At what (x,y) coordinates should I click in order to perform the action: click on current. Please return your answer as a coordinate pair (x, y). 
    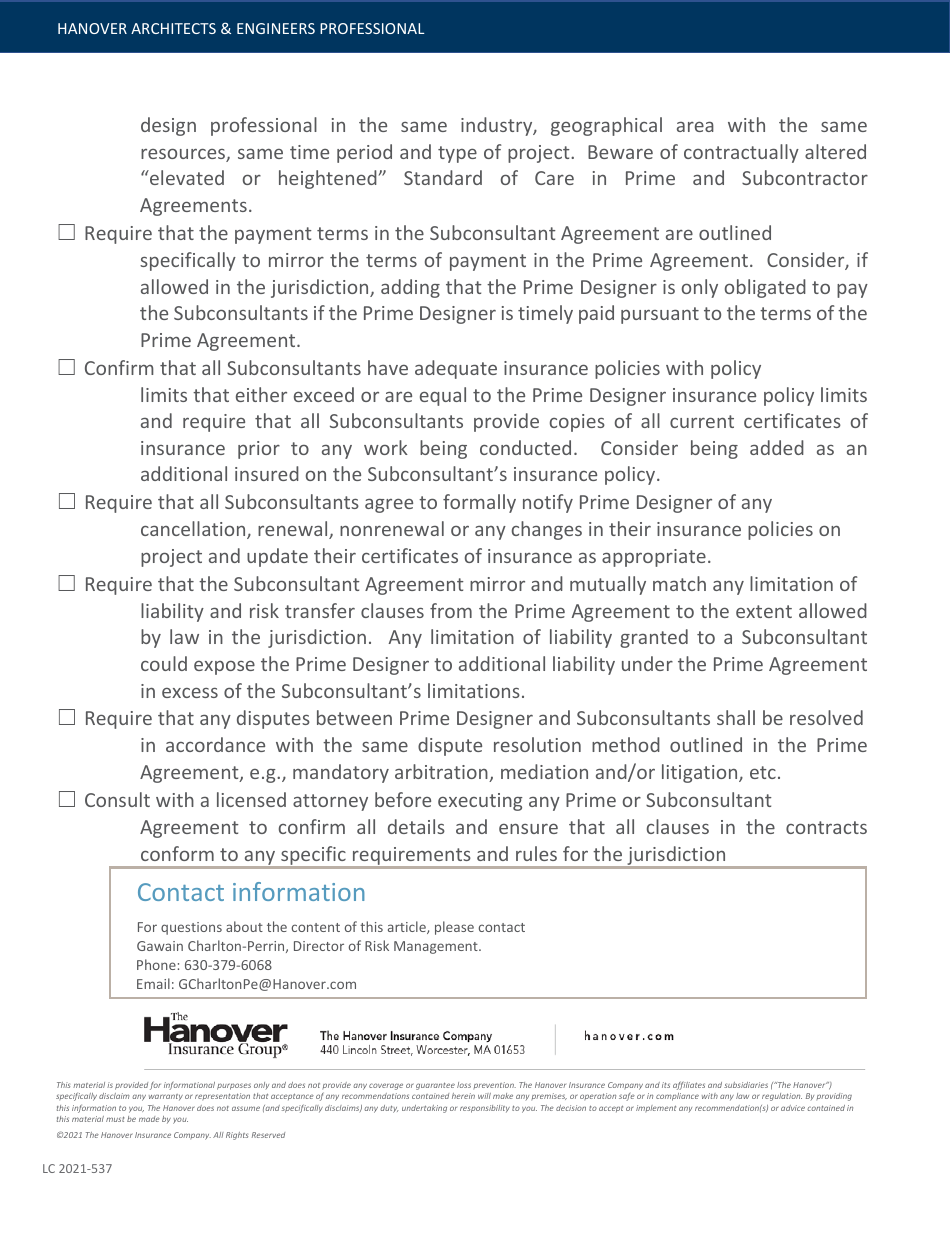
    Looking at the image, I should click on (702, 421).
